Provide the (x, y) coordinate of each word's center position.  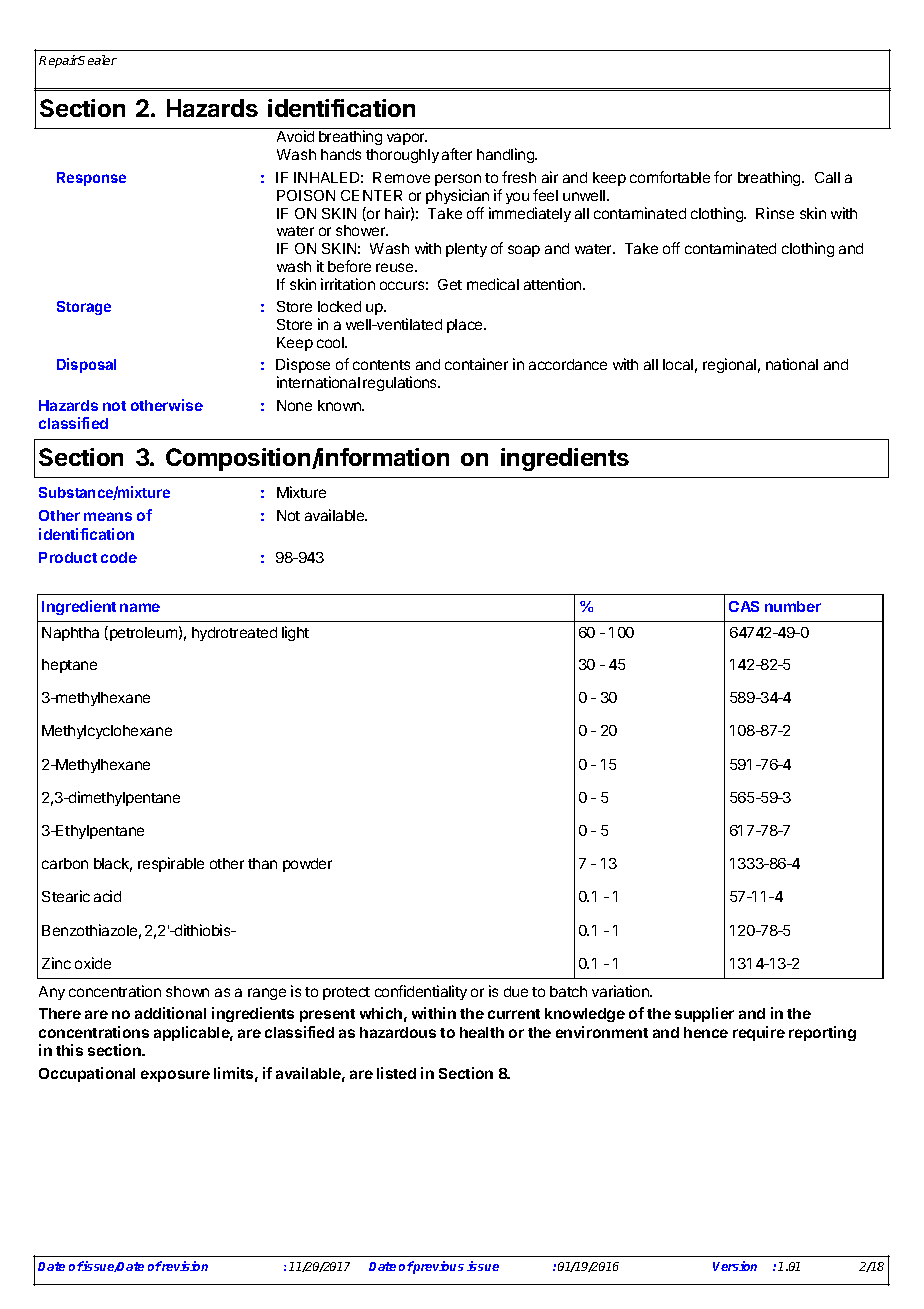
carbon (65, 863)
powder (307, 865)
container (476, 364)
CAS (744, 606)
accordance (568, 364)
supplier (704, 1014)
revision (184, 1266)
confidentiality (421, 992)
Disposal (86, 365)
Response (91, 179)
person (458, 180)
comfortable (670, 177)
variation (621, 991)
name (140, 607)
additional (170, 1013)
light (295, 633)
